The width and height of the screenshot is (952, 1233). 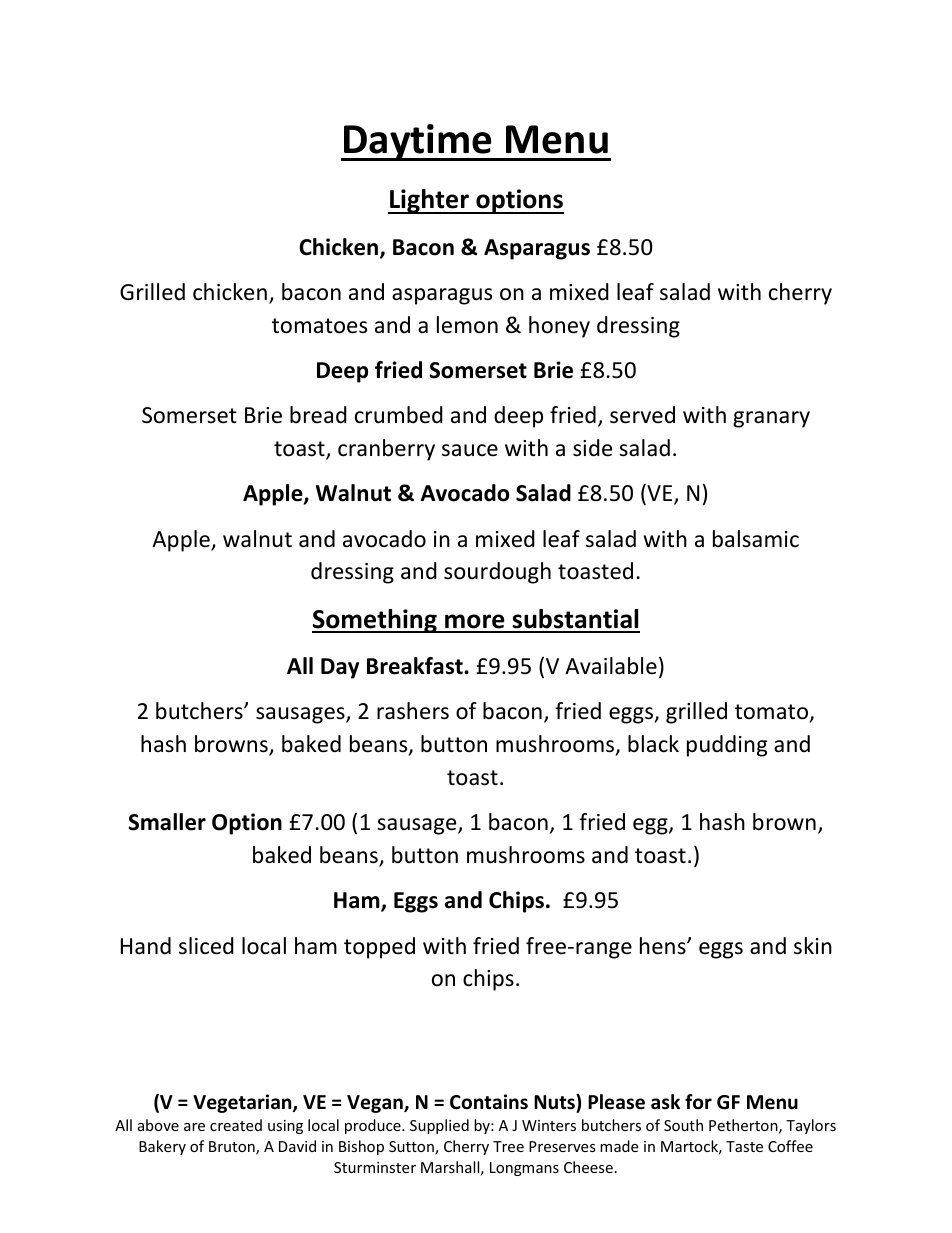 I want to click on created, so click(x=236, y=1125).
